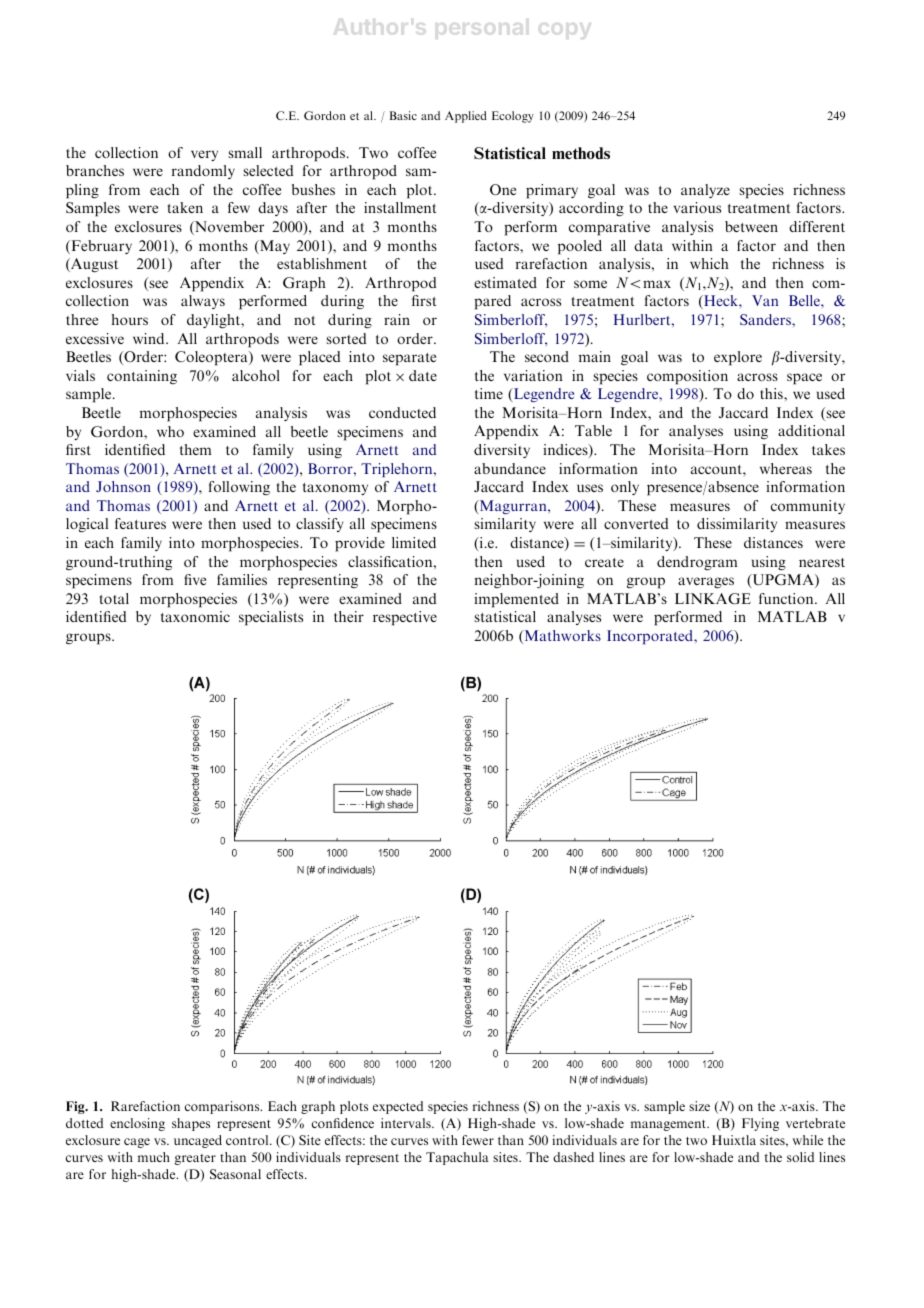  What do you see at coordinates (142, 377) in the document?
I see `containing` at bounding box center [142, 377].
